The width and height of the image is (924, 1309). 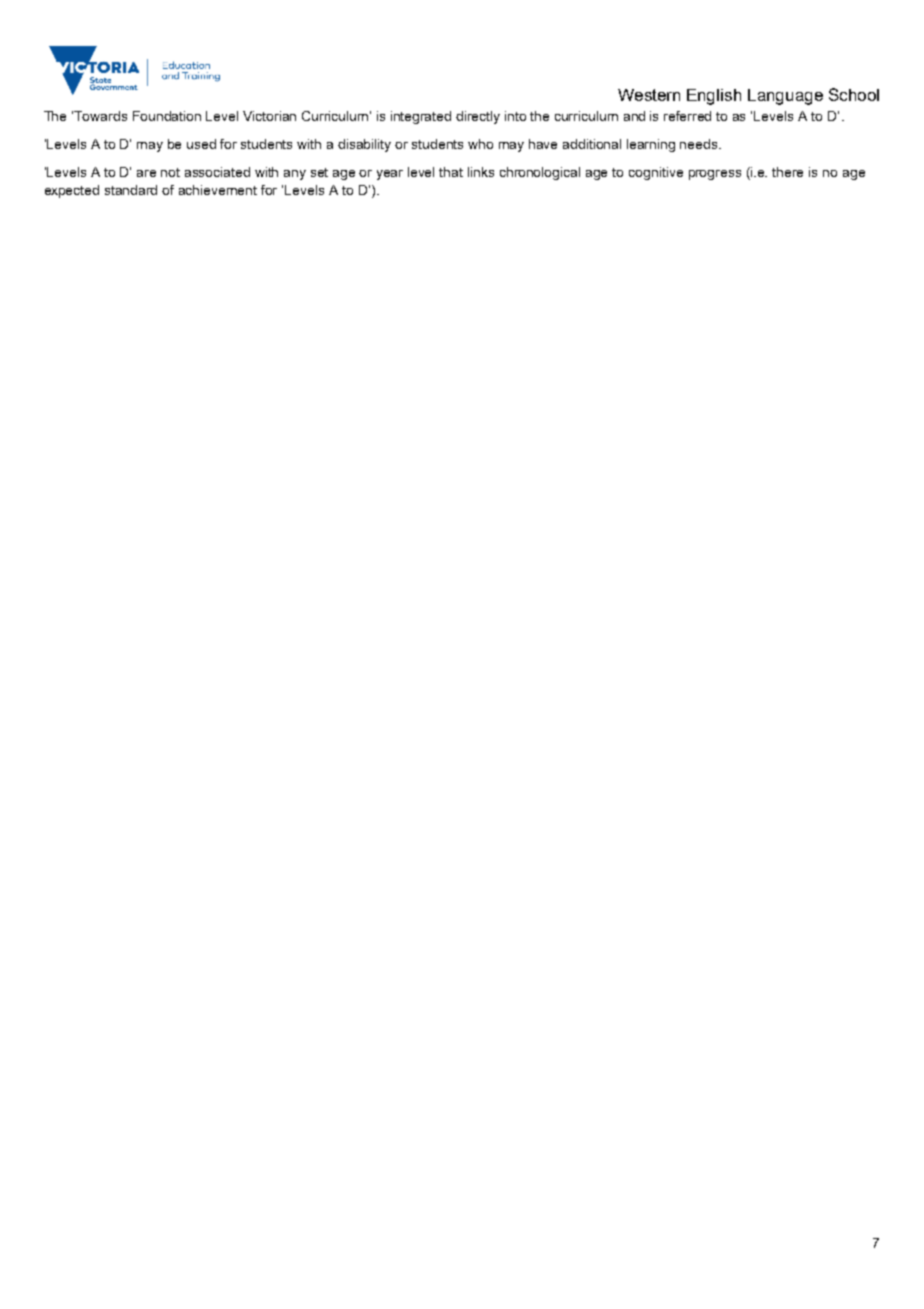 What do you see at coordinates (131, 190) in the image?
I see `standard` at bounding box center [131, 190].
